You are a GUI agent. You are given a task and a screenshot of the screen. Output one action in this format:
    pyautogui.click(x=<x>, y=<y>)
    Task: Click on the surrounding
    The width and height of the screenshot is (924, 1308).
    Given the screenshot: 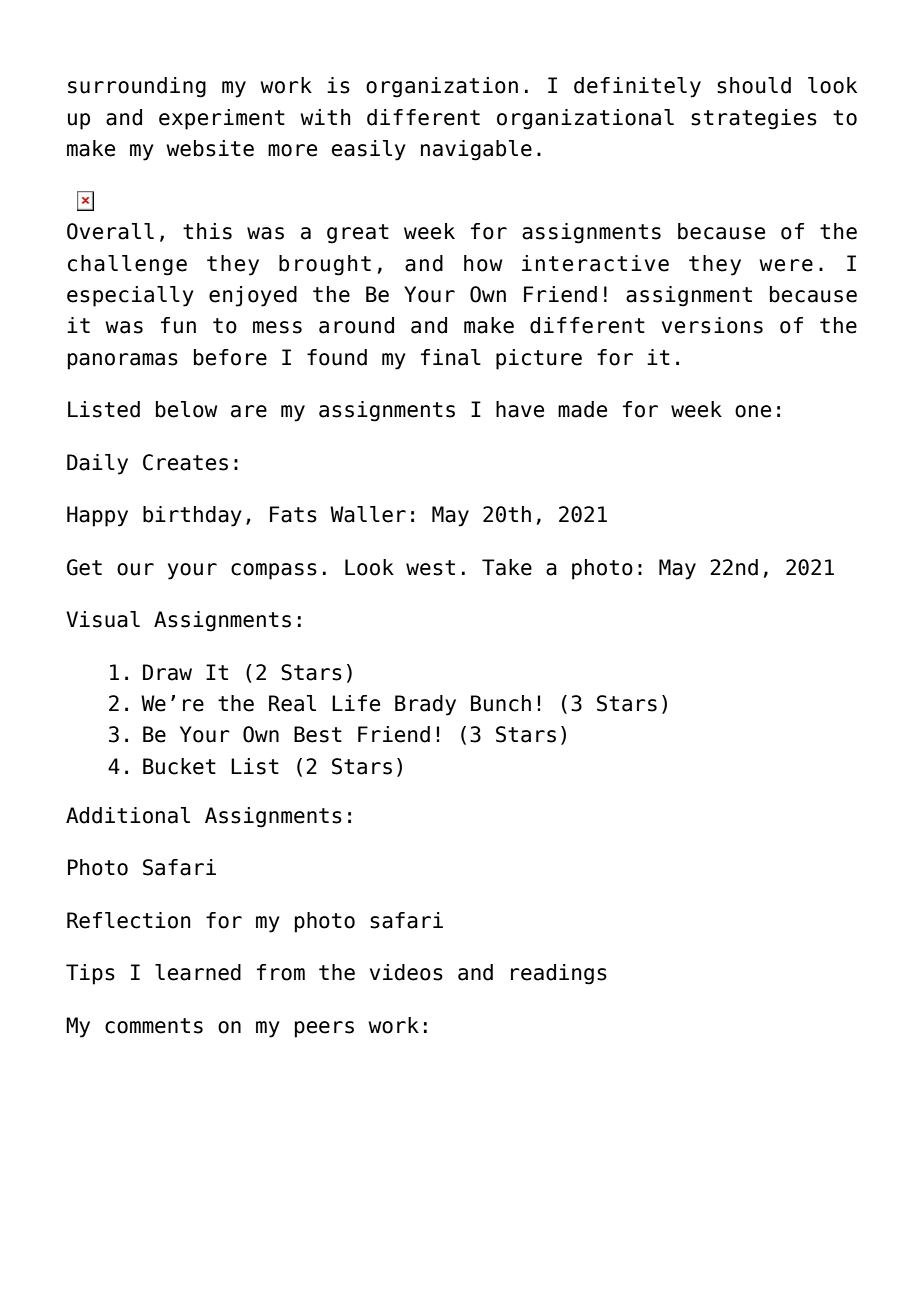 What is the action you would take?
    pyautogui.click(x=137, y=87)
